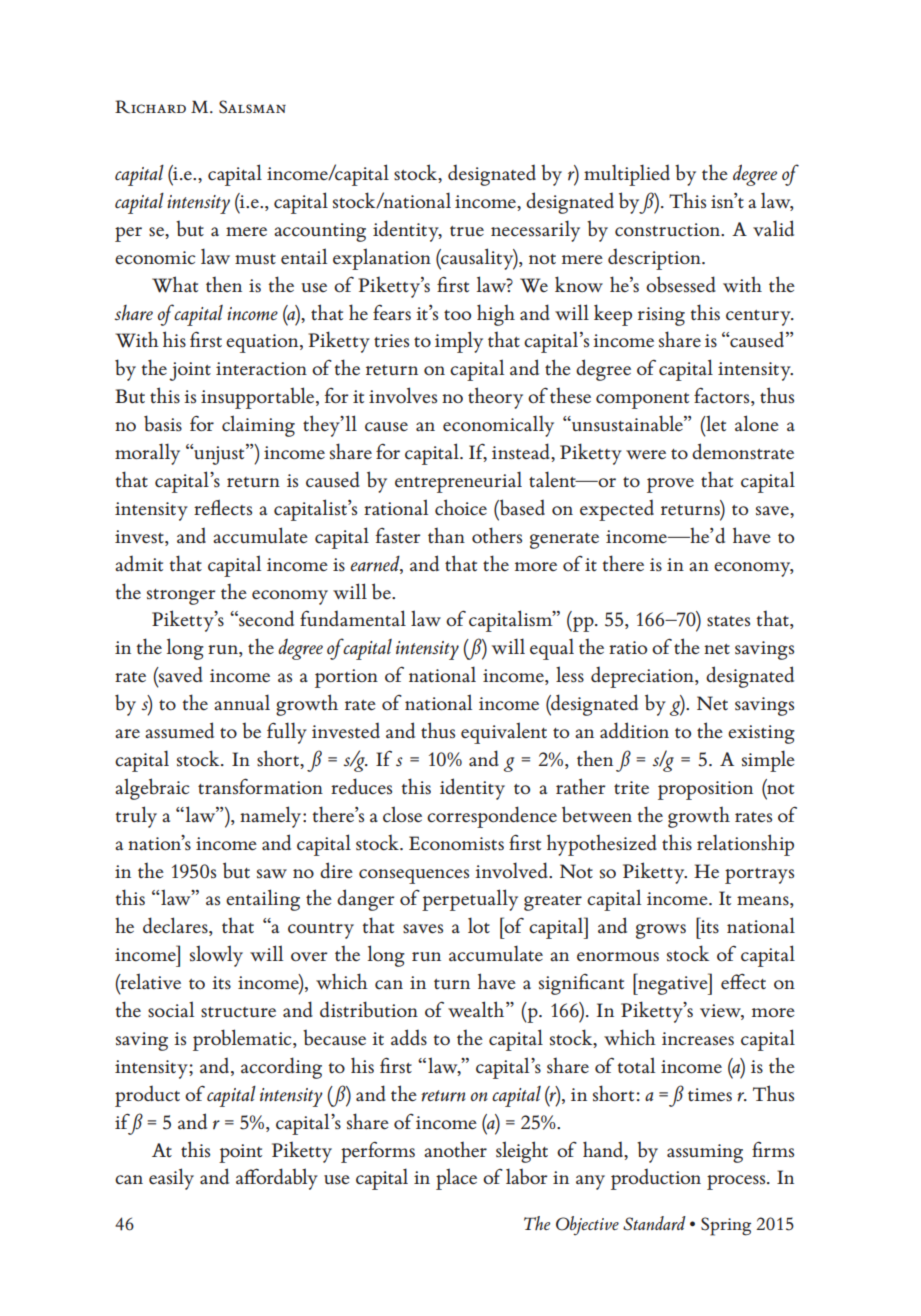 Image resolution: width=921 pixels, height=1316 pixels. I want to click on namely, so click(272, 817).
